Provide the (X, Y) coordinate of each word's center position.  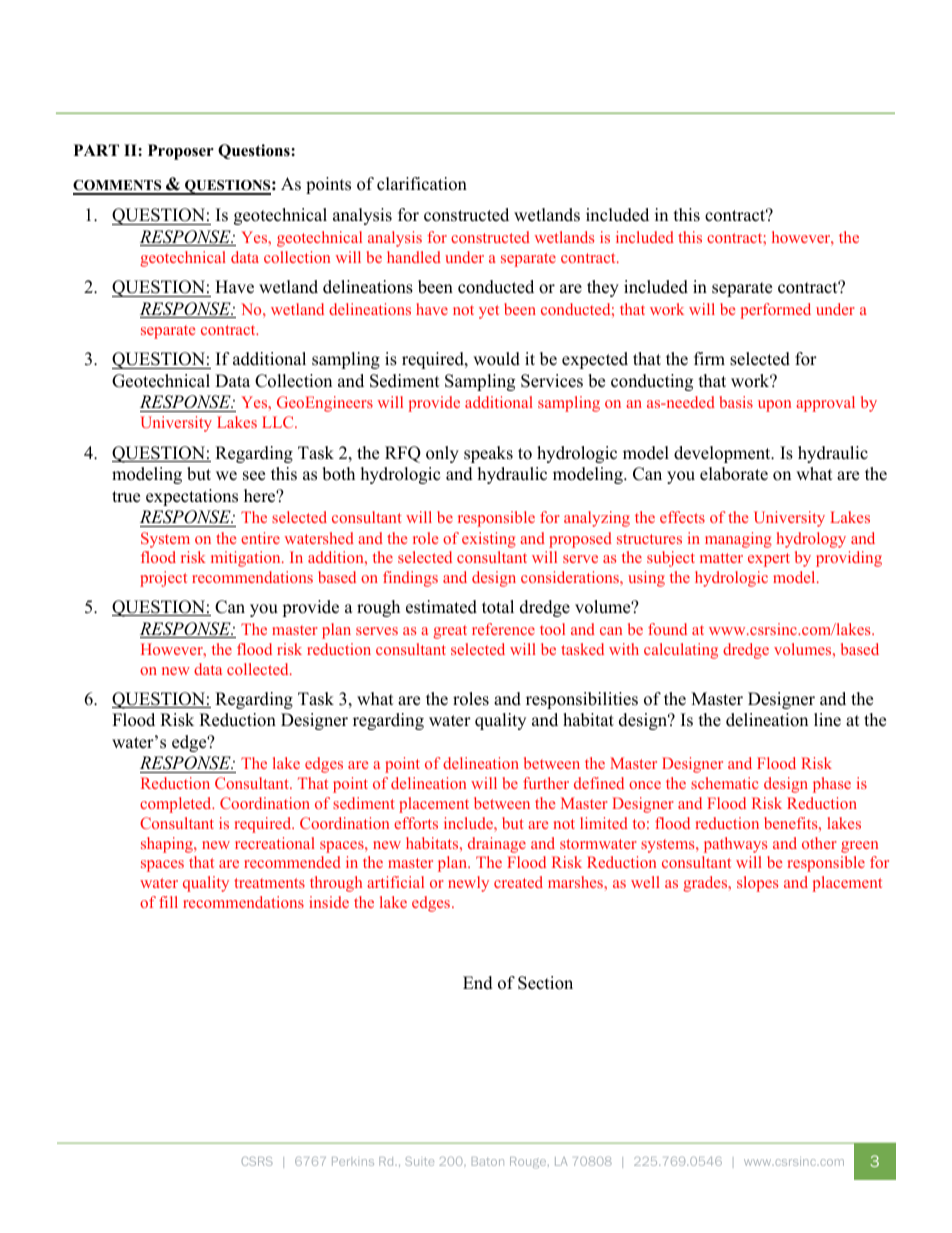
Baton (488, 1161)
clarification (422, 184)
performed (775, 311)
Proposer (181, 152)
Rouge (529, 1162)
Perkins (353, 1161)
